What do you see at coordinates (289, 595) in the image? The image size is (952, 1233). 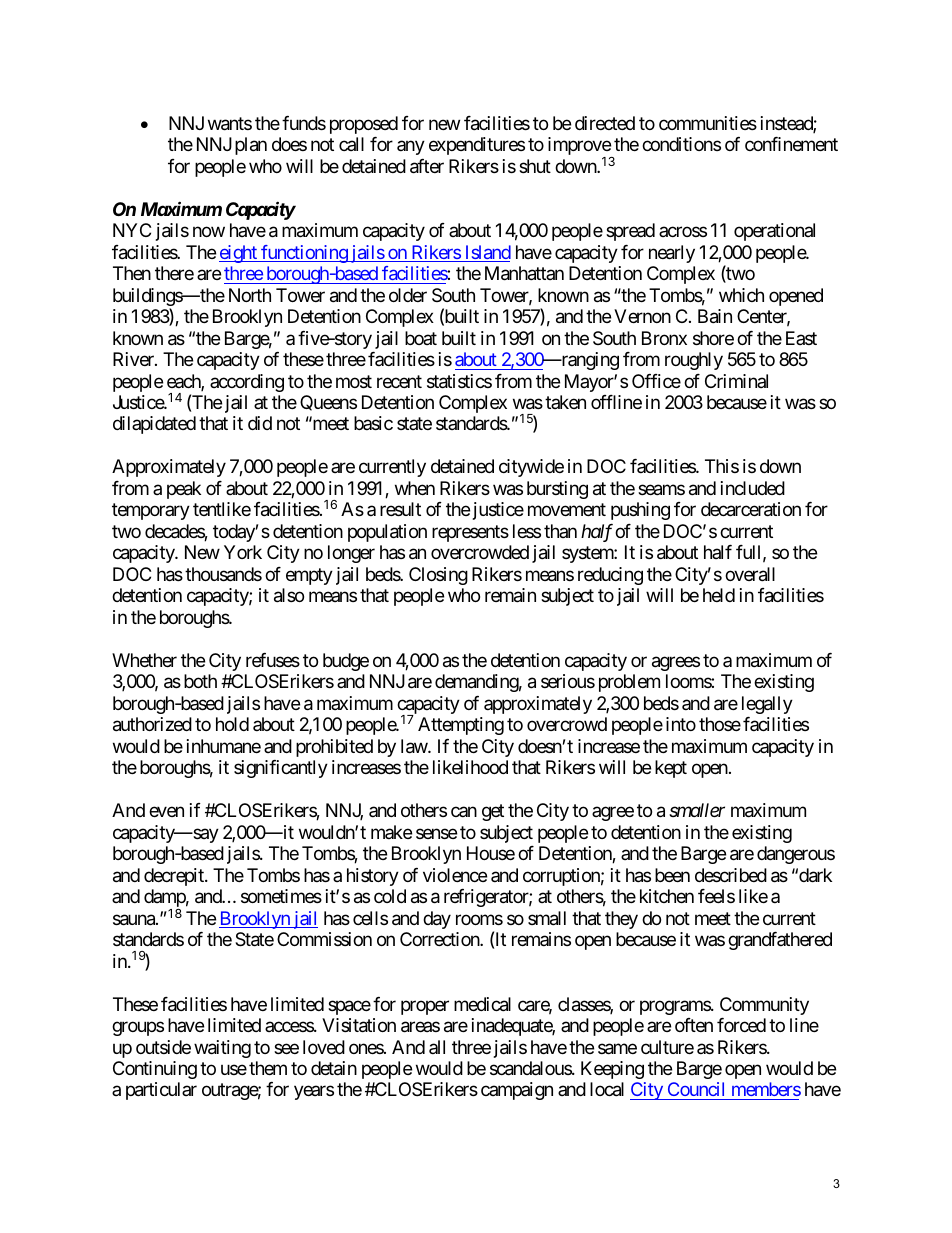 I see `also` at bounding box center [289, 595].
